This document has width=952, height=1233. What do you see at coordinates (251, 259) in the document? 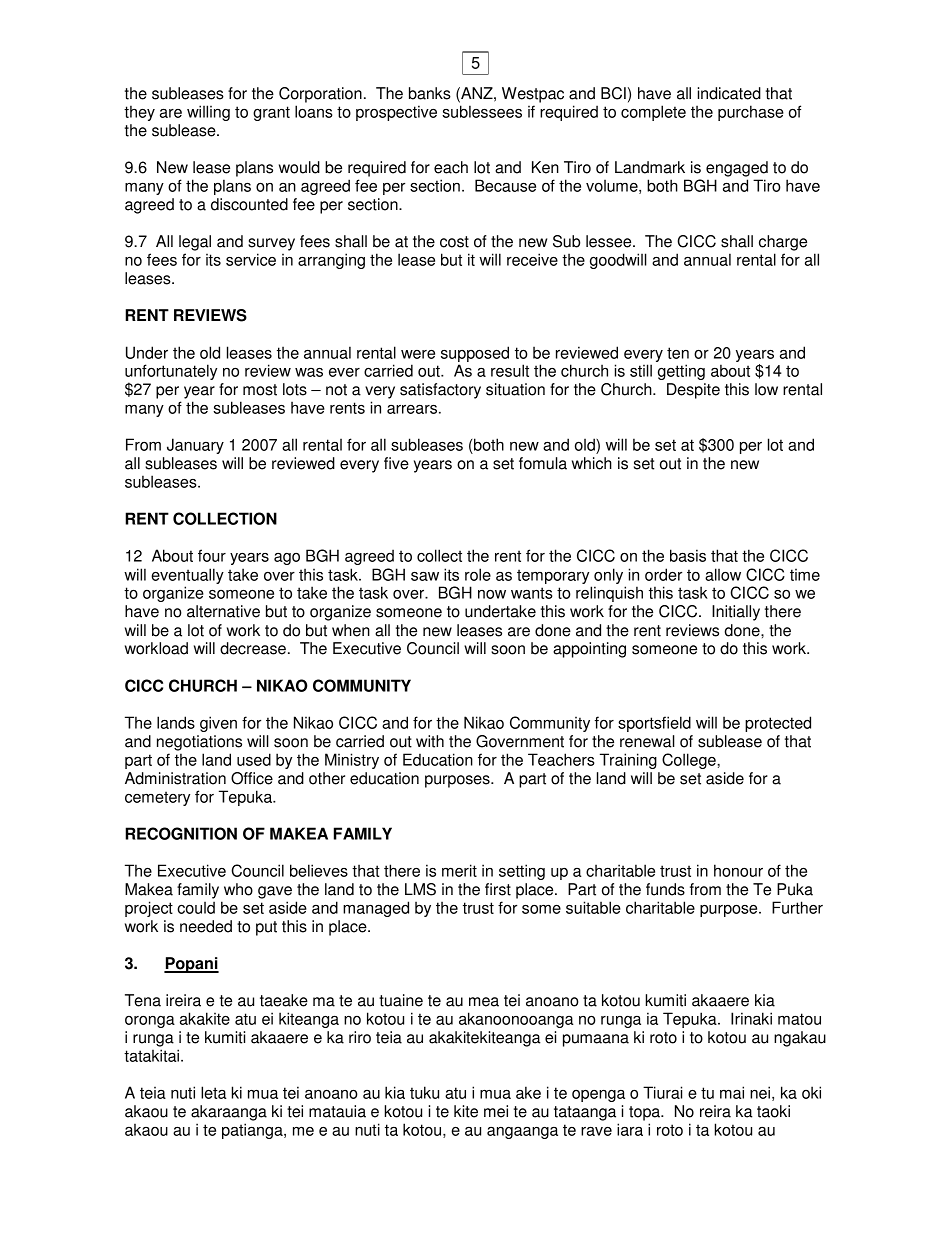
I see `service` at bounding box center [251, 259].
